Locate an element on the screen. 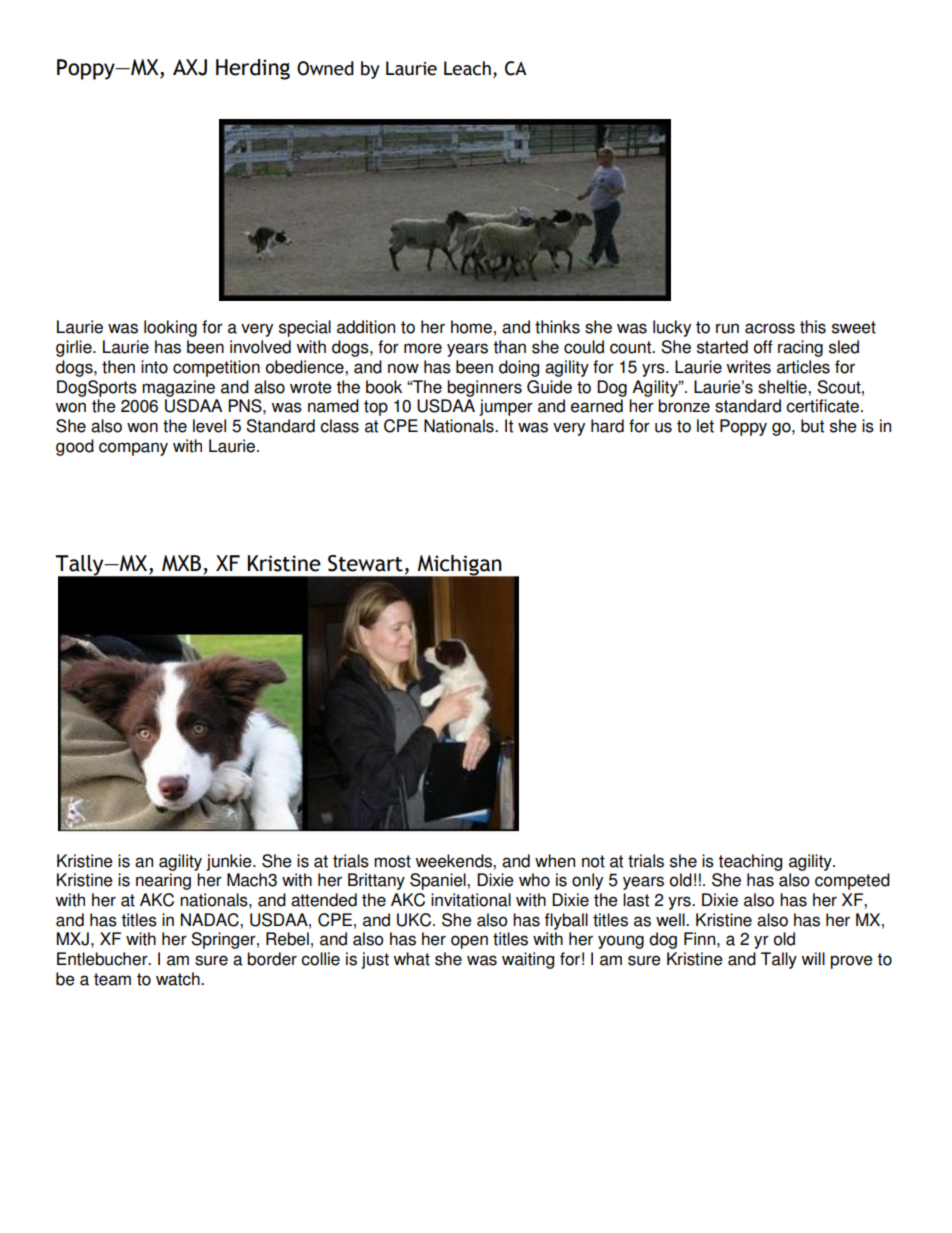  across is located at coordinates (770, 328).
